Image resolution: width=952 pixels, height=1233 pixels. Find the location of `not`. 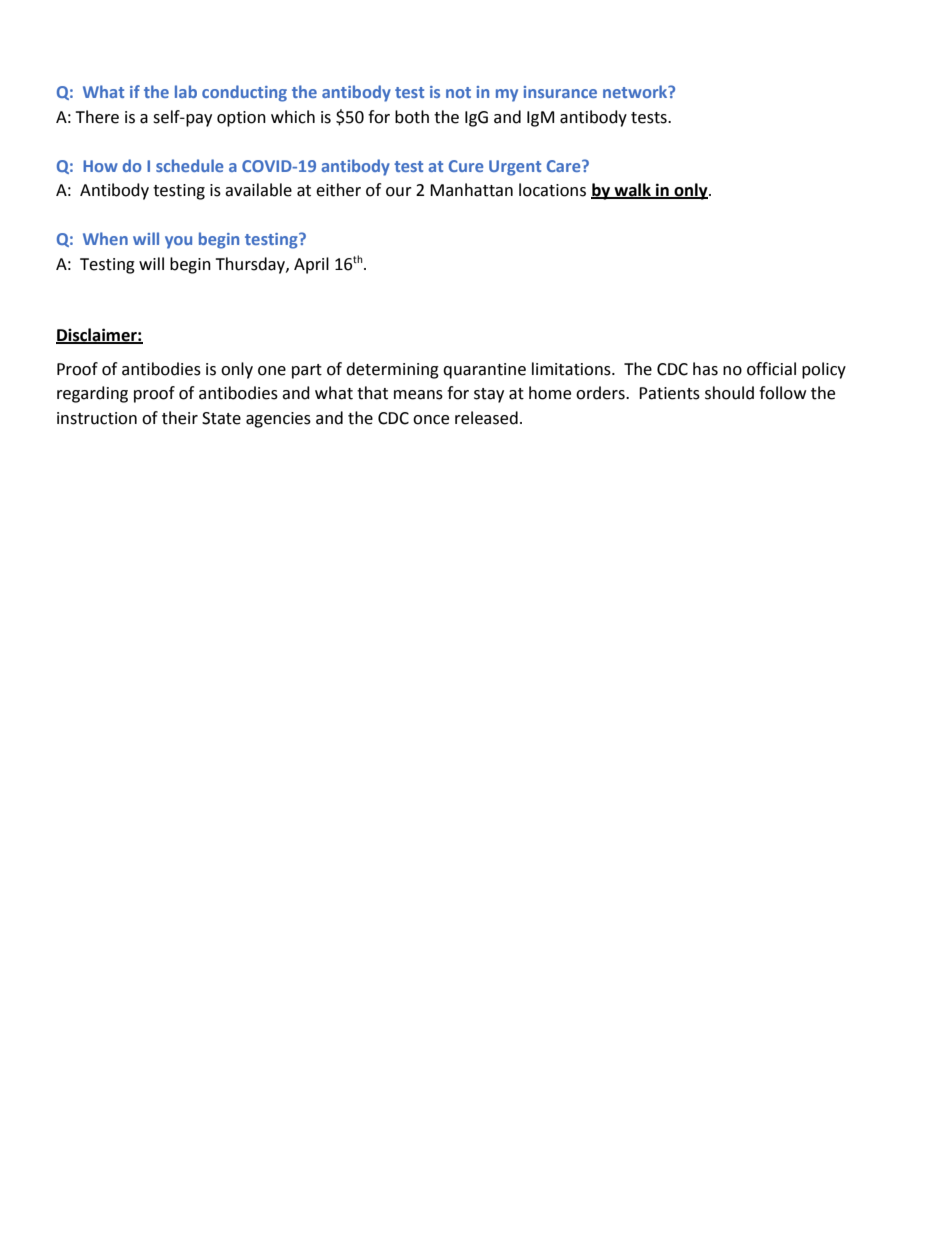

not is located at coordinates (458, 92).
